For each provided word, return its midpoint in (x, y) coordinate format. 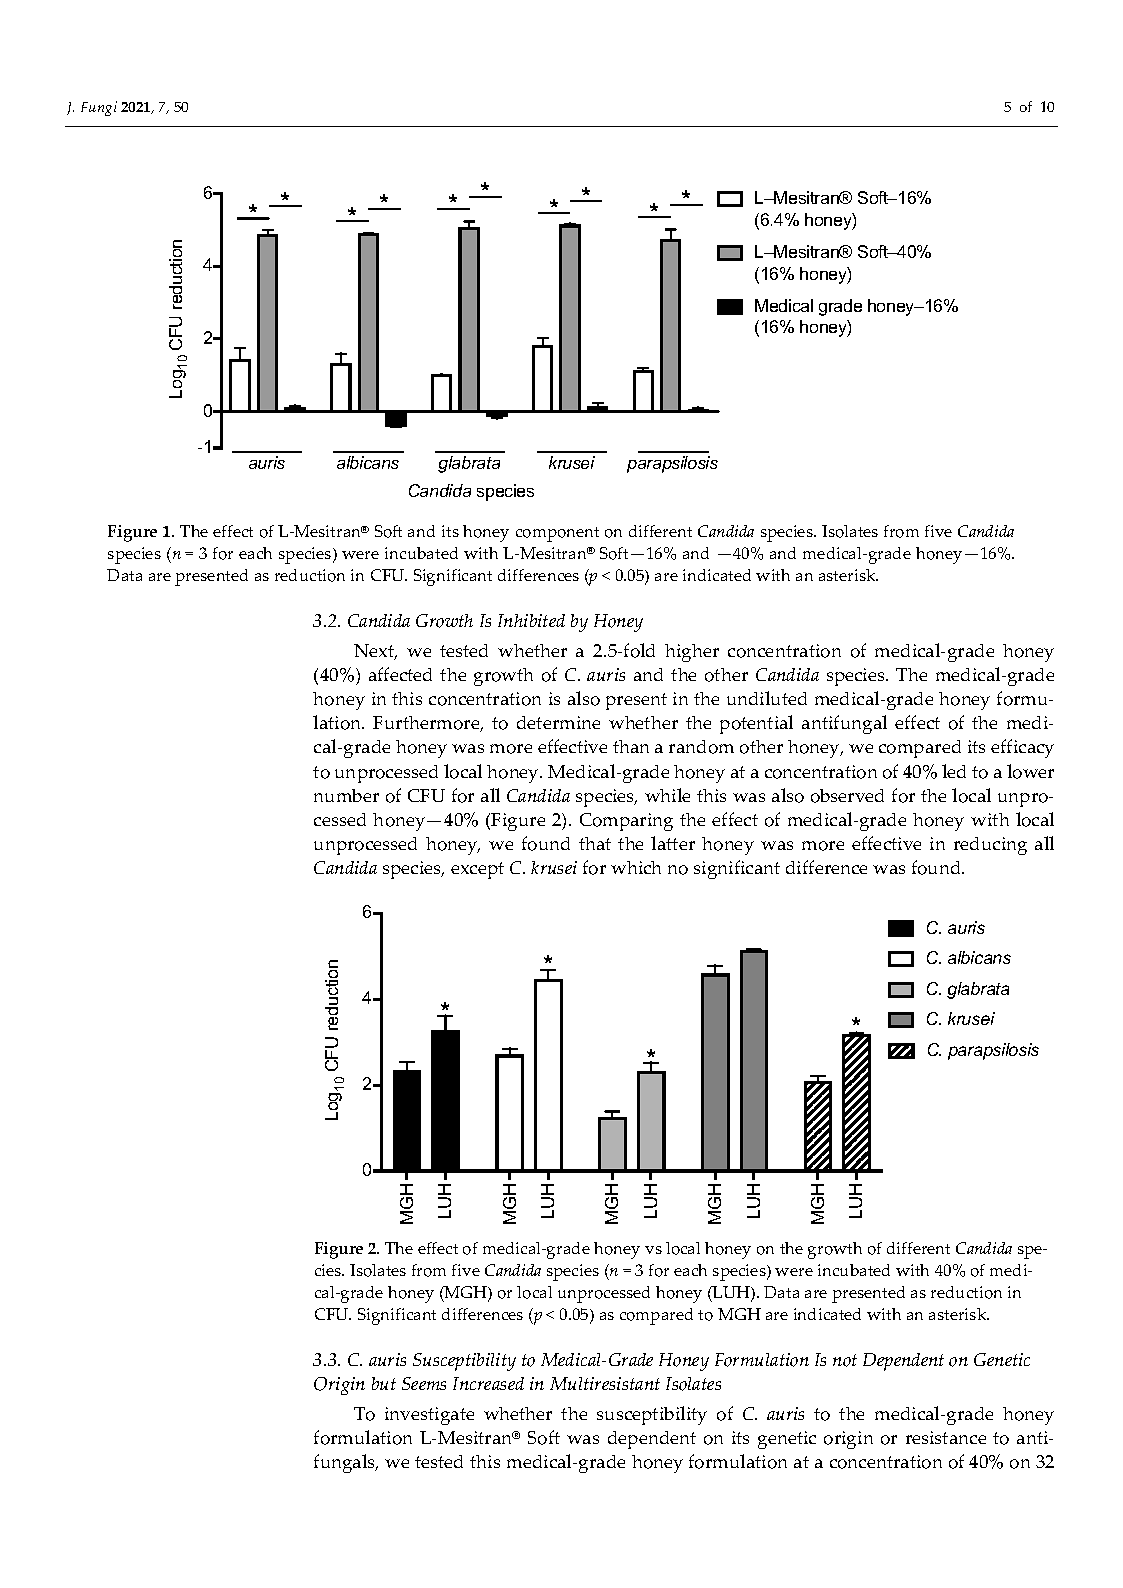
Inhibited (531, 620)
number (346, 795)
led (954, 771)
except (477, 870)
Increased (488, 1383)
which (636, 867)
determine (558, 722)
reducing (990, 846)
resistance (946, 1437)
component (557, 534)
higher (692, 653)
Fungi (99, 108)
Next (375, 652)
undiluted (767, 698)
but (384, 1383)
